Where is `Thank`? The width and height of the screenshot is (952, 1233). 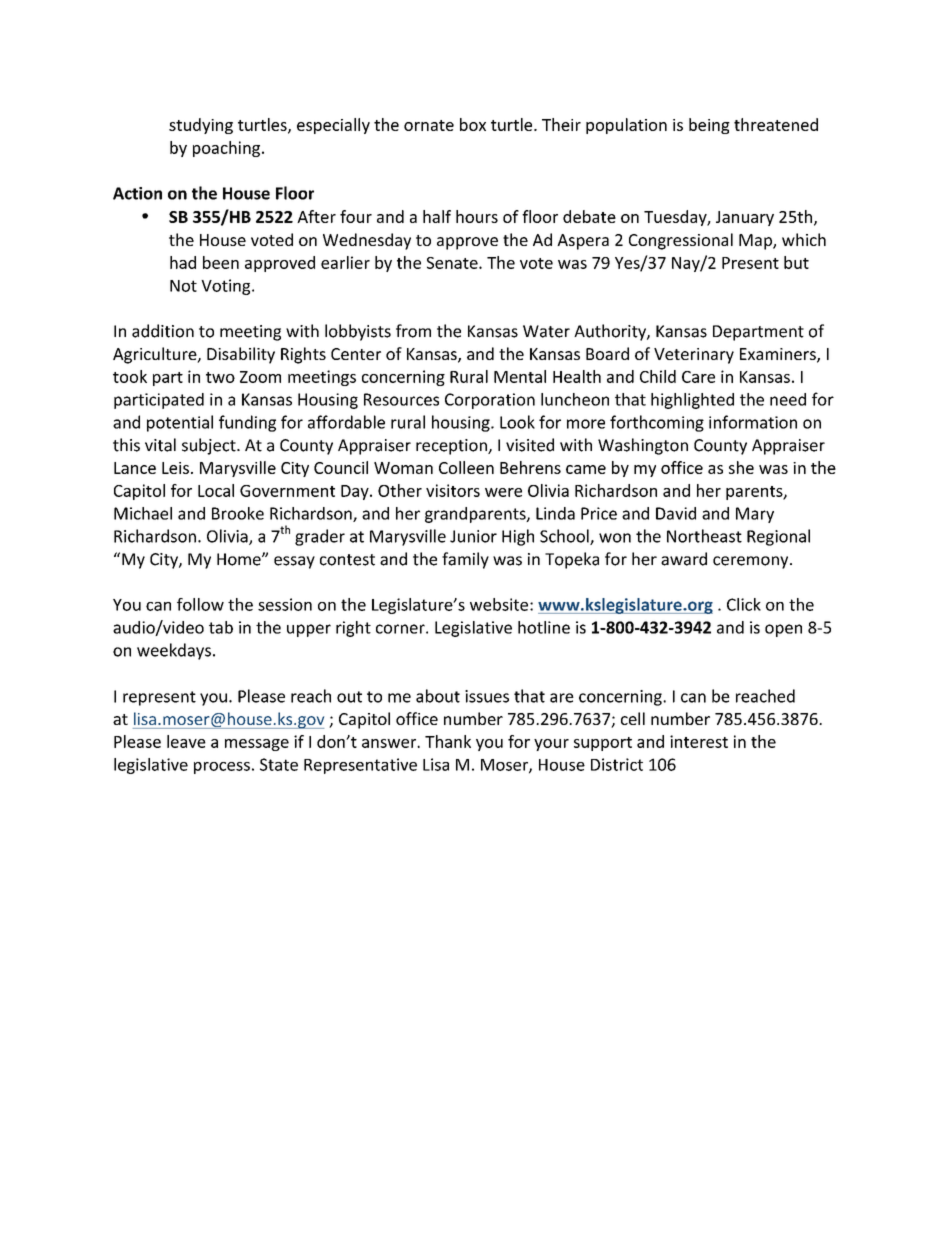
Thank is located at coordinates (448, 741).
